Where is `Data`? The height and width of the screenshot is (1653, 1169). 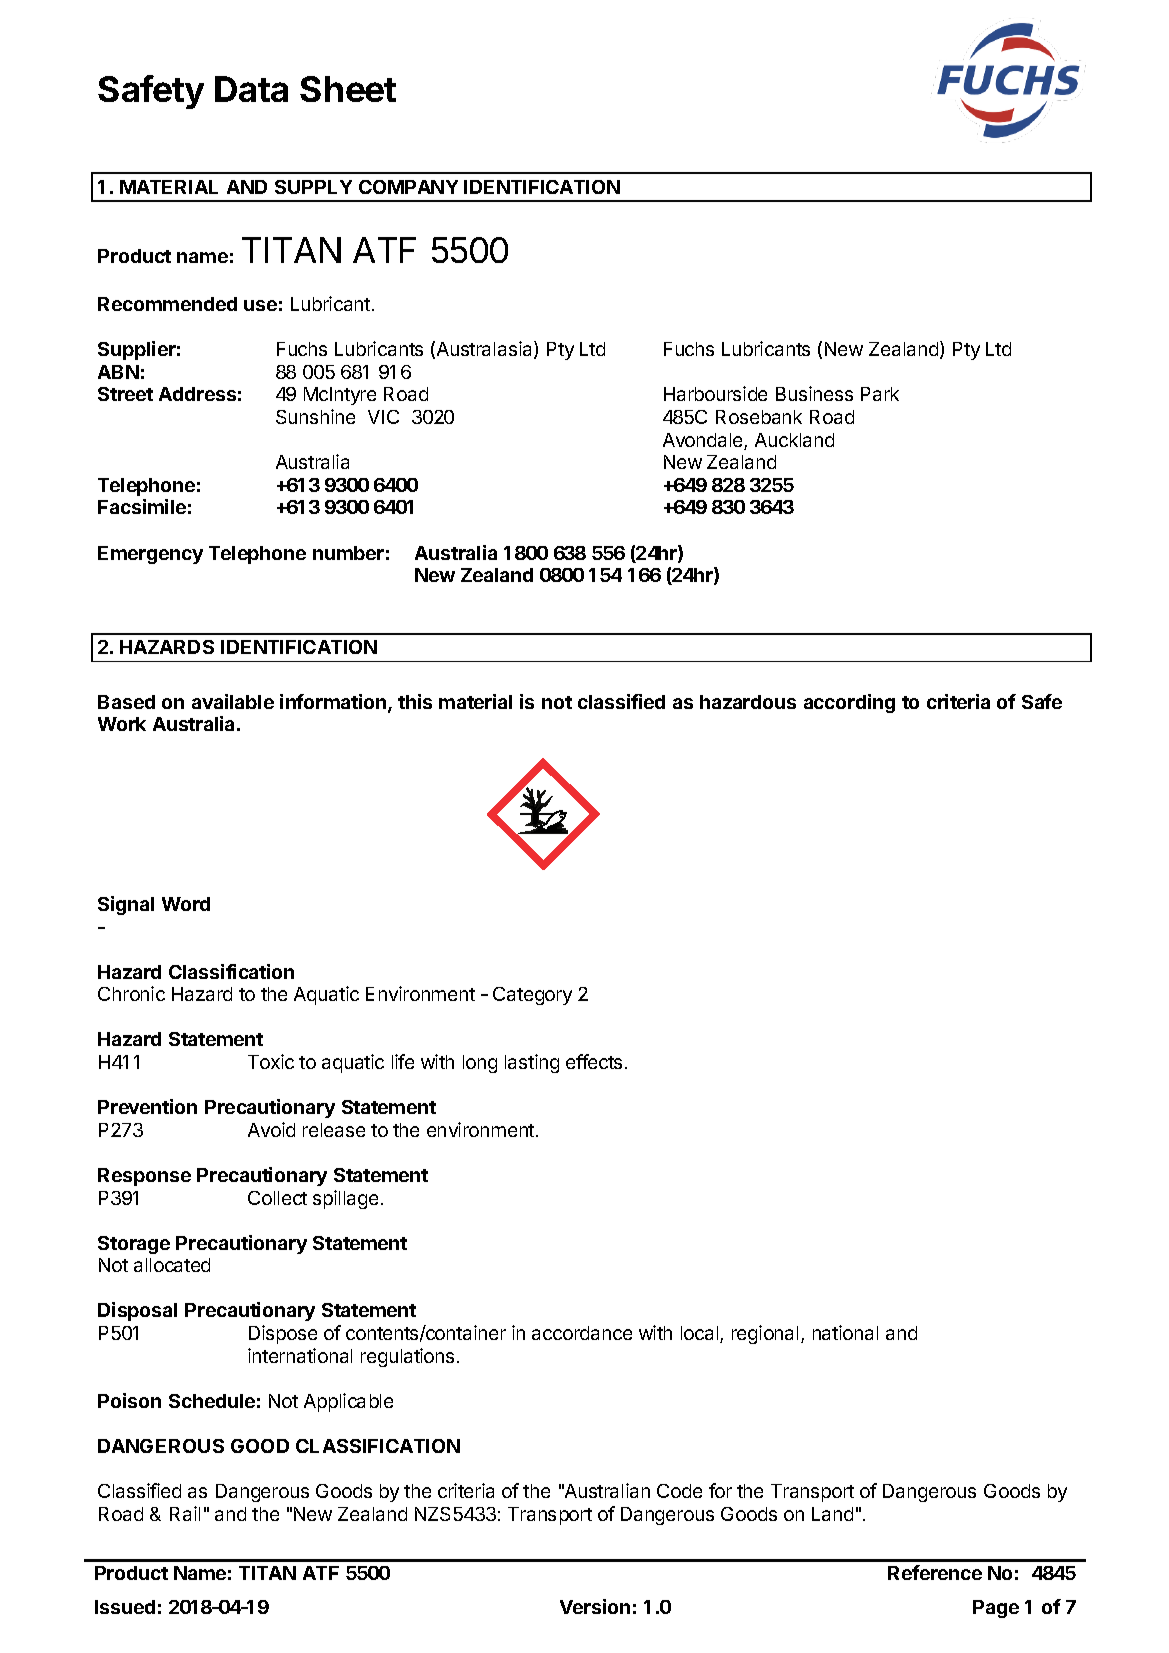 Data is located at coordinates (251, 89).
